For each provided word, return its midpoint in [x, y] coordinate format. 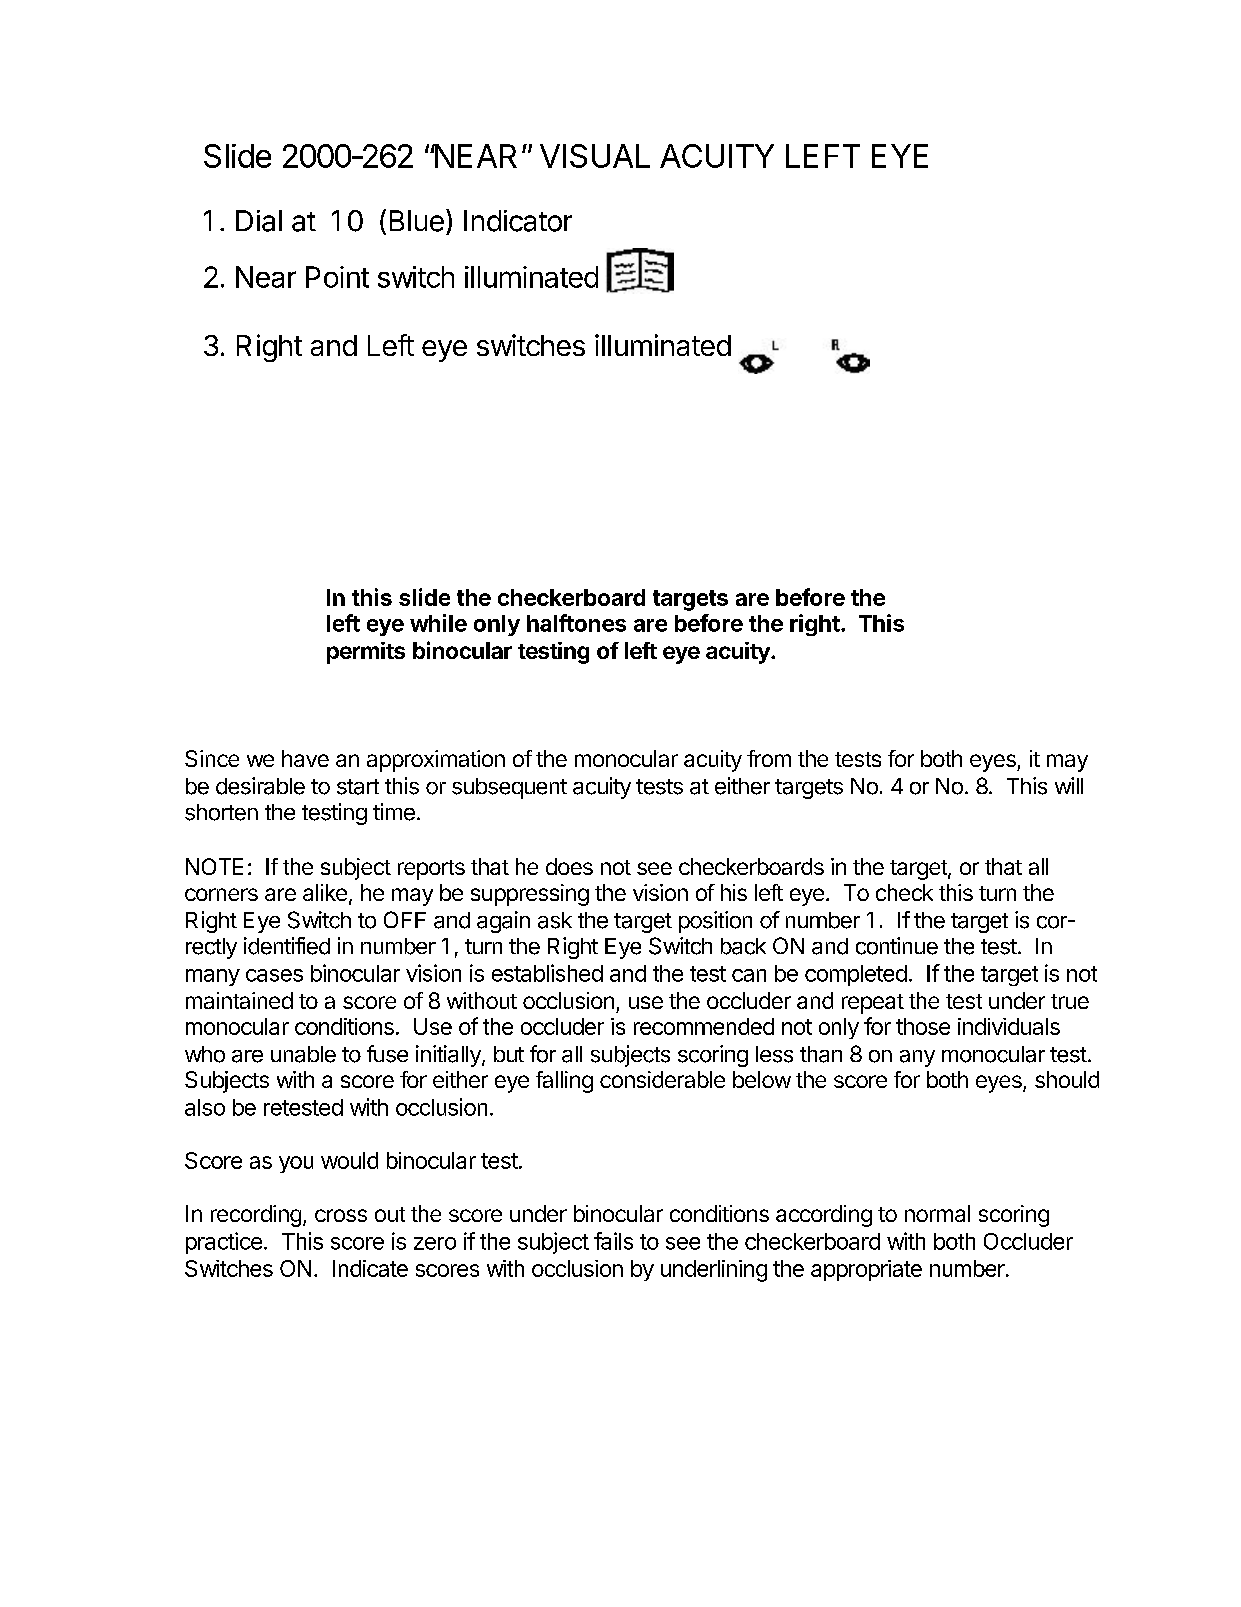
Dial [259, 221]
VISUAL [595, 156]
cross [341, 1215]
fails [613, 1241]
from [769, 758]
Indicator [518, 221]
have [305, 758]
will [1069, 785]
